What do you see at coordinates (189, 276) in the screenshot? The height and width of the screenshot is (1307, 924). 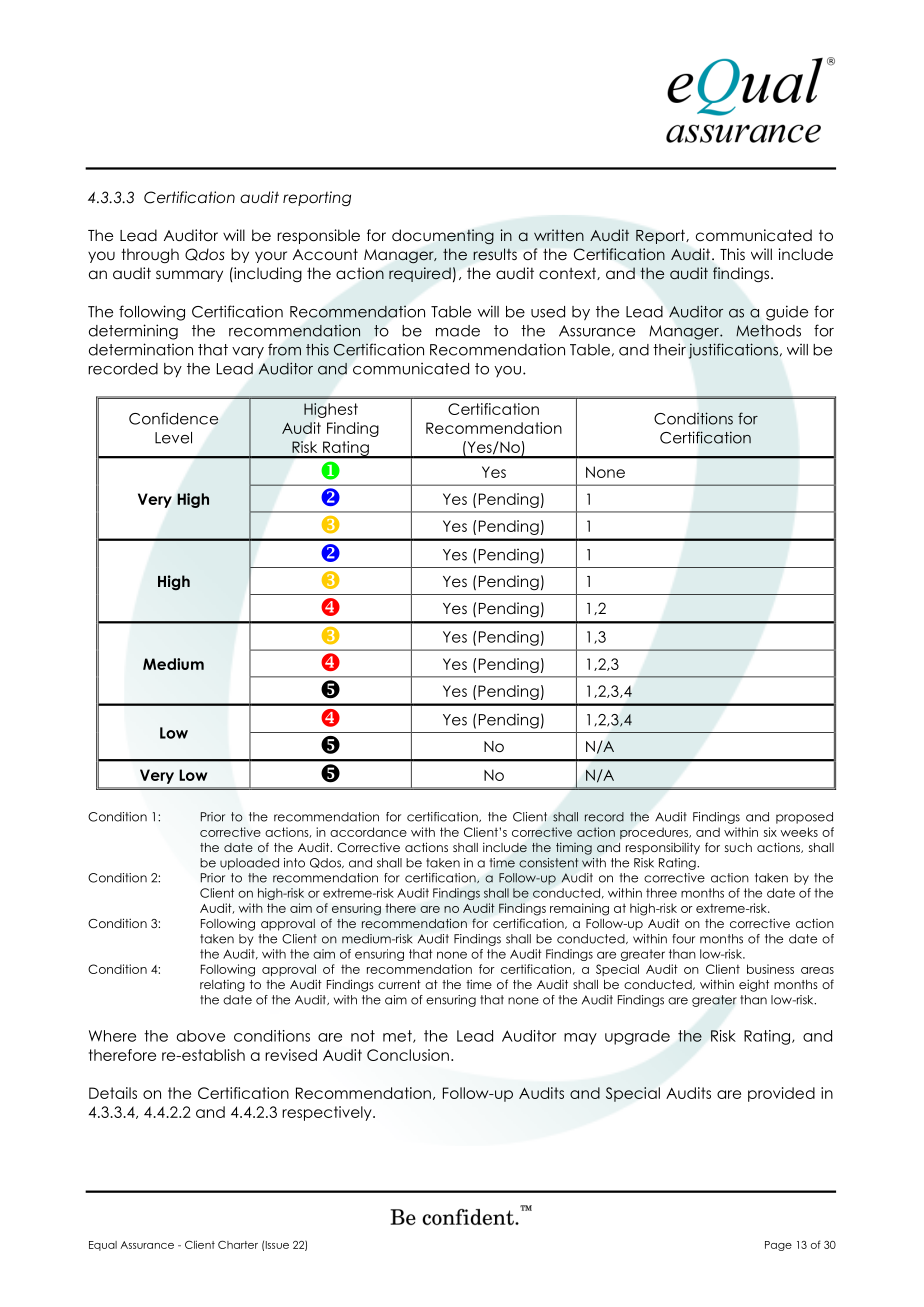 I see `summary` at bounding box center [189, 276].
